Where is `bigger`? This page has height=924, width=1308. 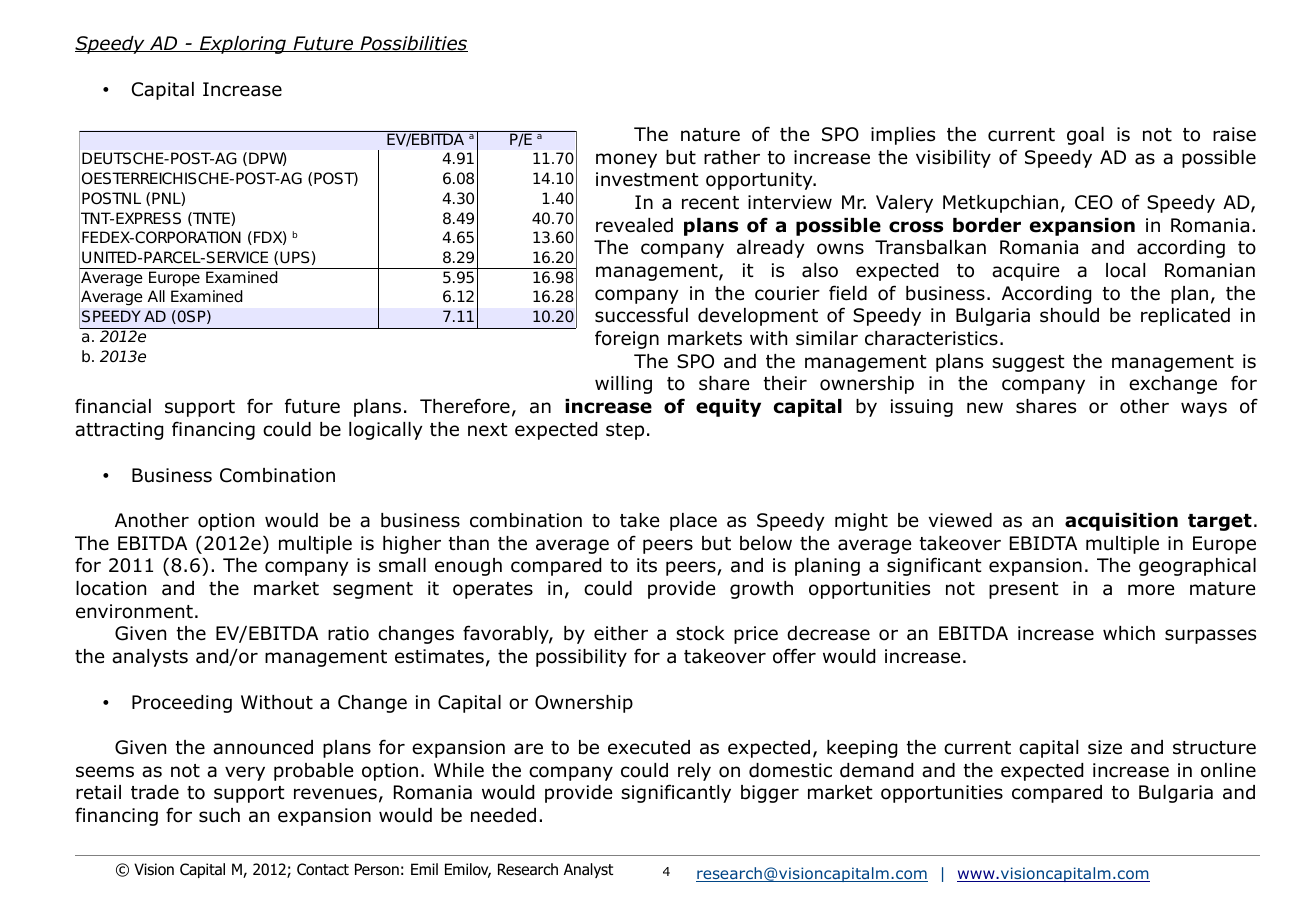 bigger is located at coordinates (770, 794).
